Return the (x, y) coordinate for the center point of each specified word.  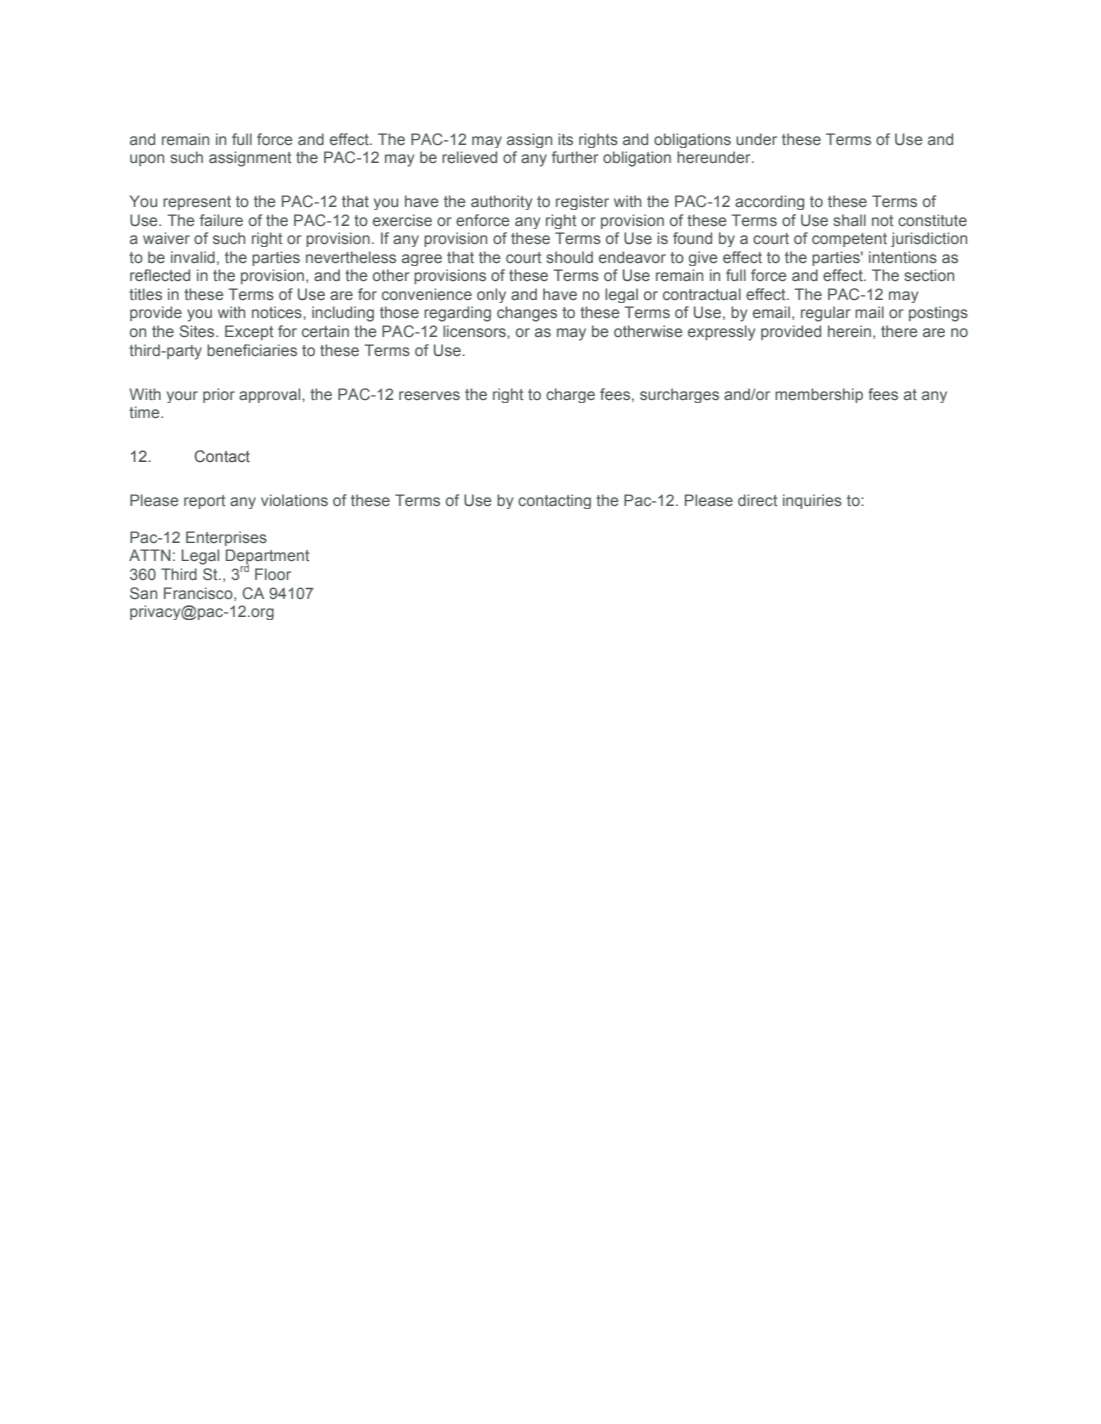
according (769, 202)
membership (819, 395)
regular (826, 314)
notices (278, 312)
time (145, 412)
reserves (429, 395)
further (575, 157)
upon (147, 160)
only (491, 295)
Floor (273, 574)
